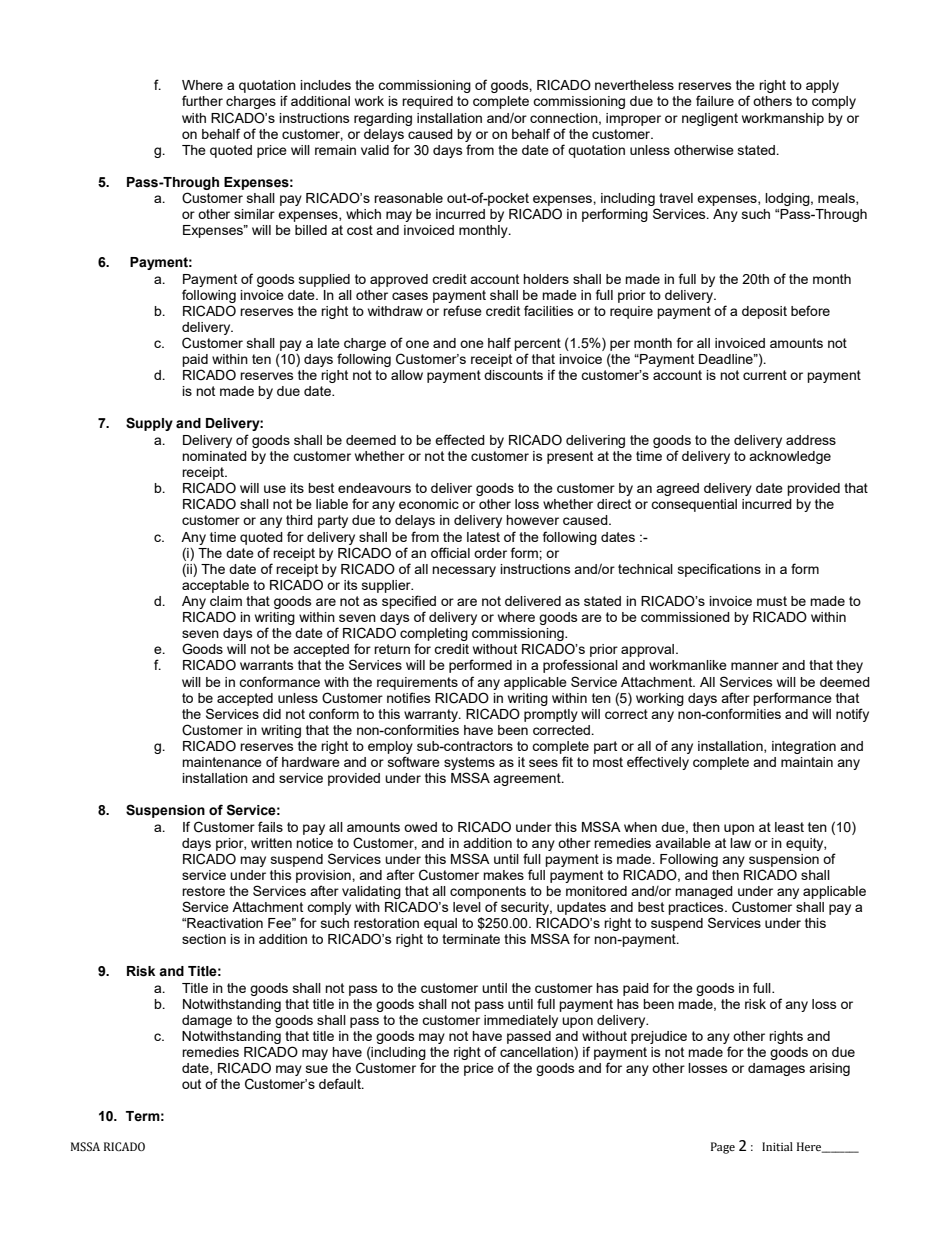  Describe the element at coordinates (226, 601) in the screenshot. I see `claim` at that location.
